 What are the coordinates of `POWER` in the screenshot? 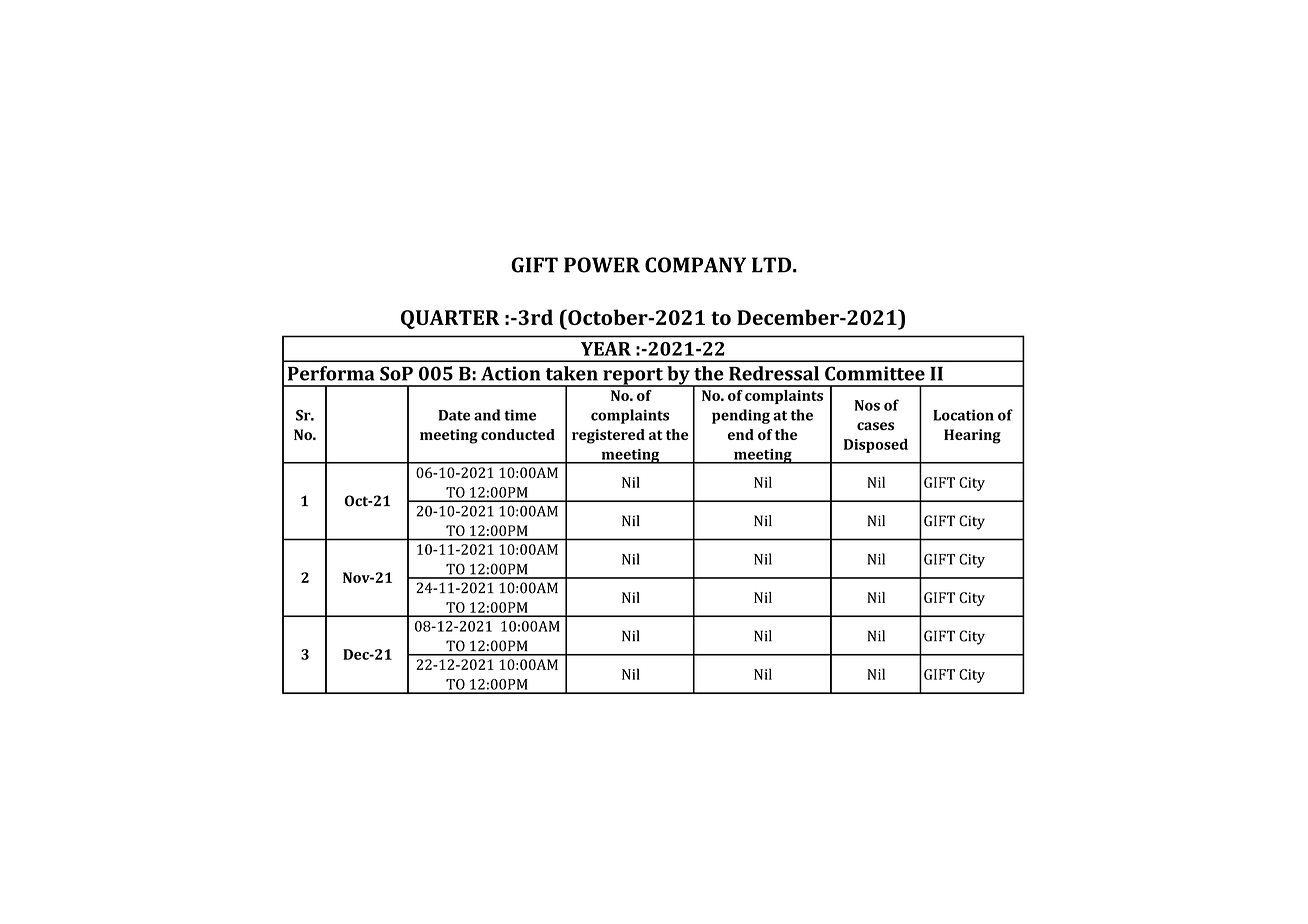 It's located at (602, 265).
